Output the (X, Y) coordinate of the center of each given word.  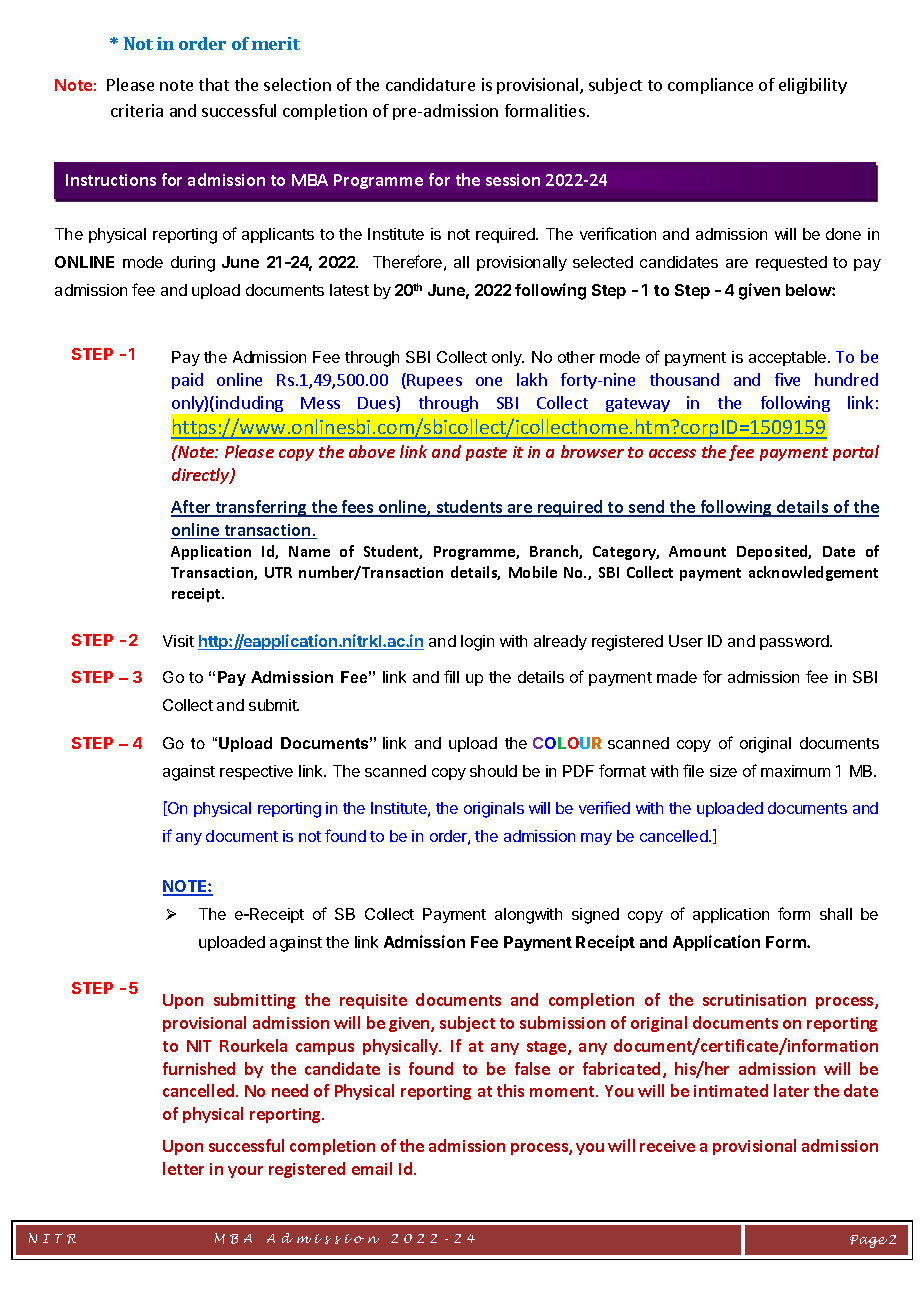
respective (256, 772)
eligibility (813, 86)
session (513, 180)
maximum (795, 771)
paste (486, 454)
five (787, 379)
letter (183, 1168)
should (493, 771)
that (214, 84)
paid (187, 381)
